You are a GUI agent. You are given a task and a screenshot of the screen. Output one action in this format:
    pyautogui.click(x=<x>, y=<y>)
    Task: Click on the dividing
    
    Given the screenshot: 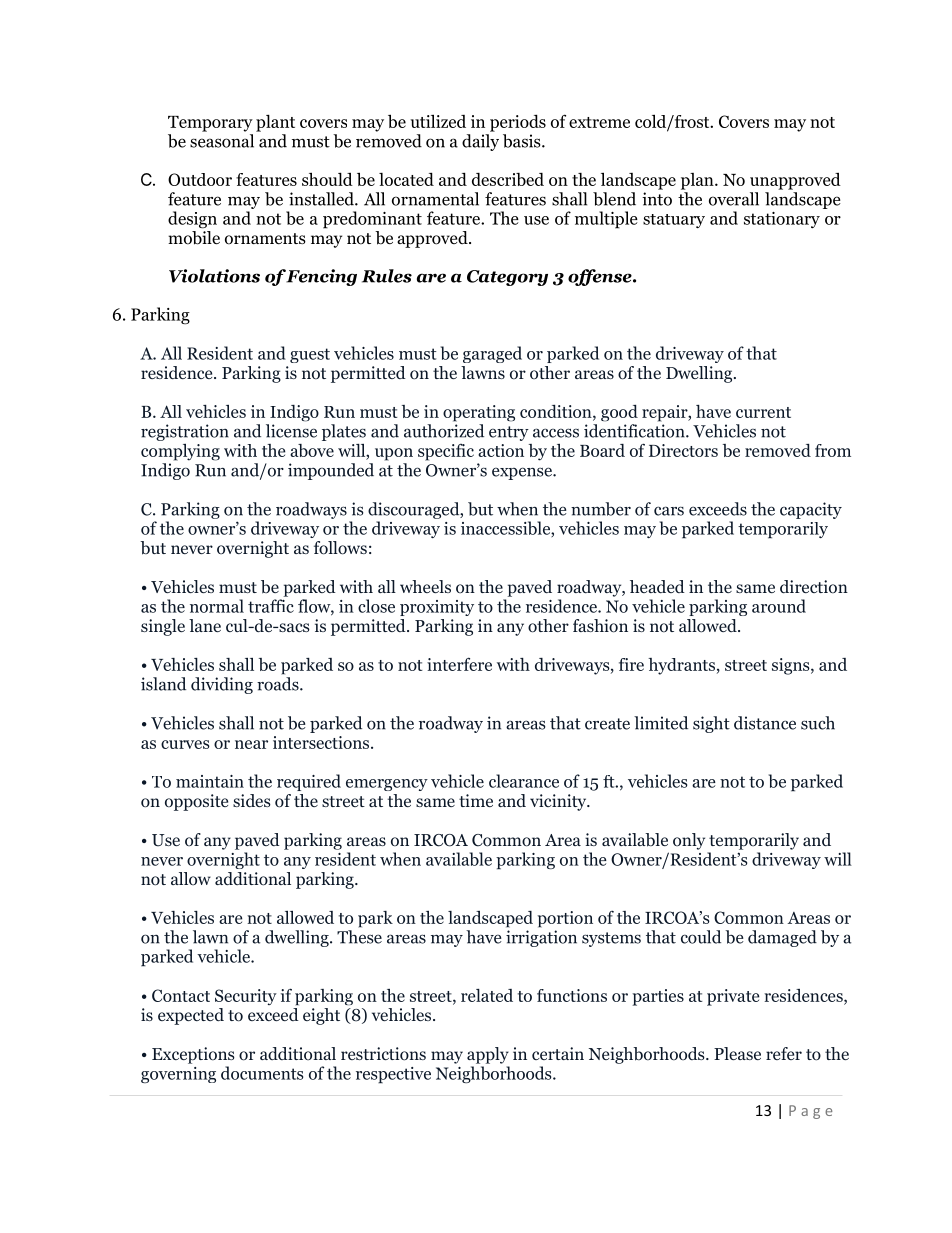 What is the action you would take?
    pyautogui.click(x=222, y=685)
